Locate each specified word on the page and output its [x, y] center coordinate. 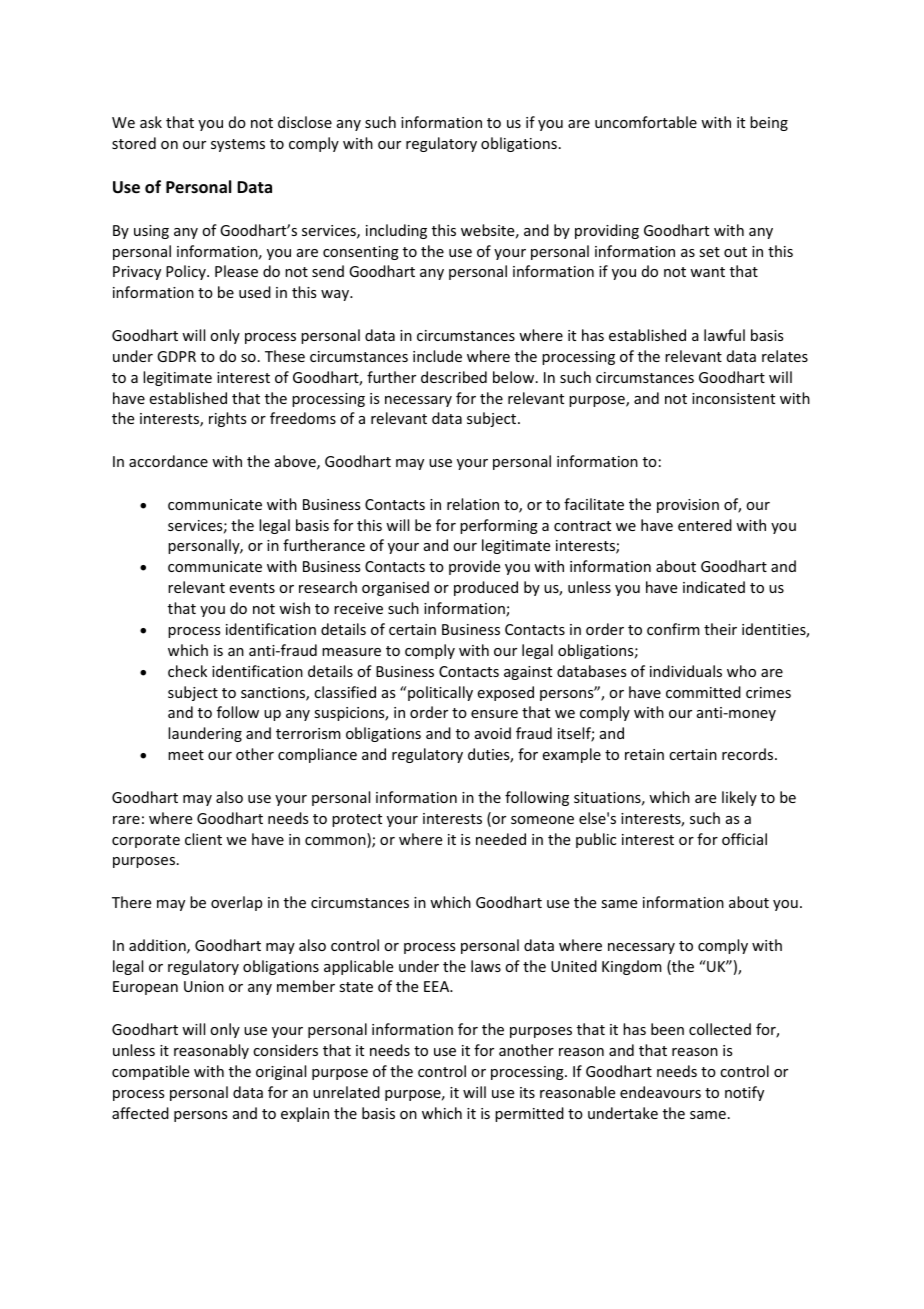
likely [739, 798]
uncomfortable [646, 122]
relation [473, 504]
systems [238, 145]
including [396, 231]
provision [688, 506]
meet [186, 755]
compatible [150, 1072]
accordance [168, 461]
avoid [493, 733]
